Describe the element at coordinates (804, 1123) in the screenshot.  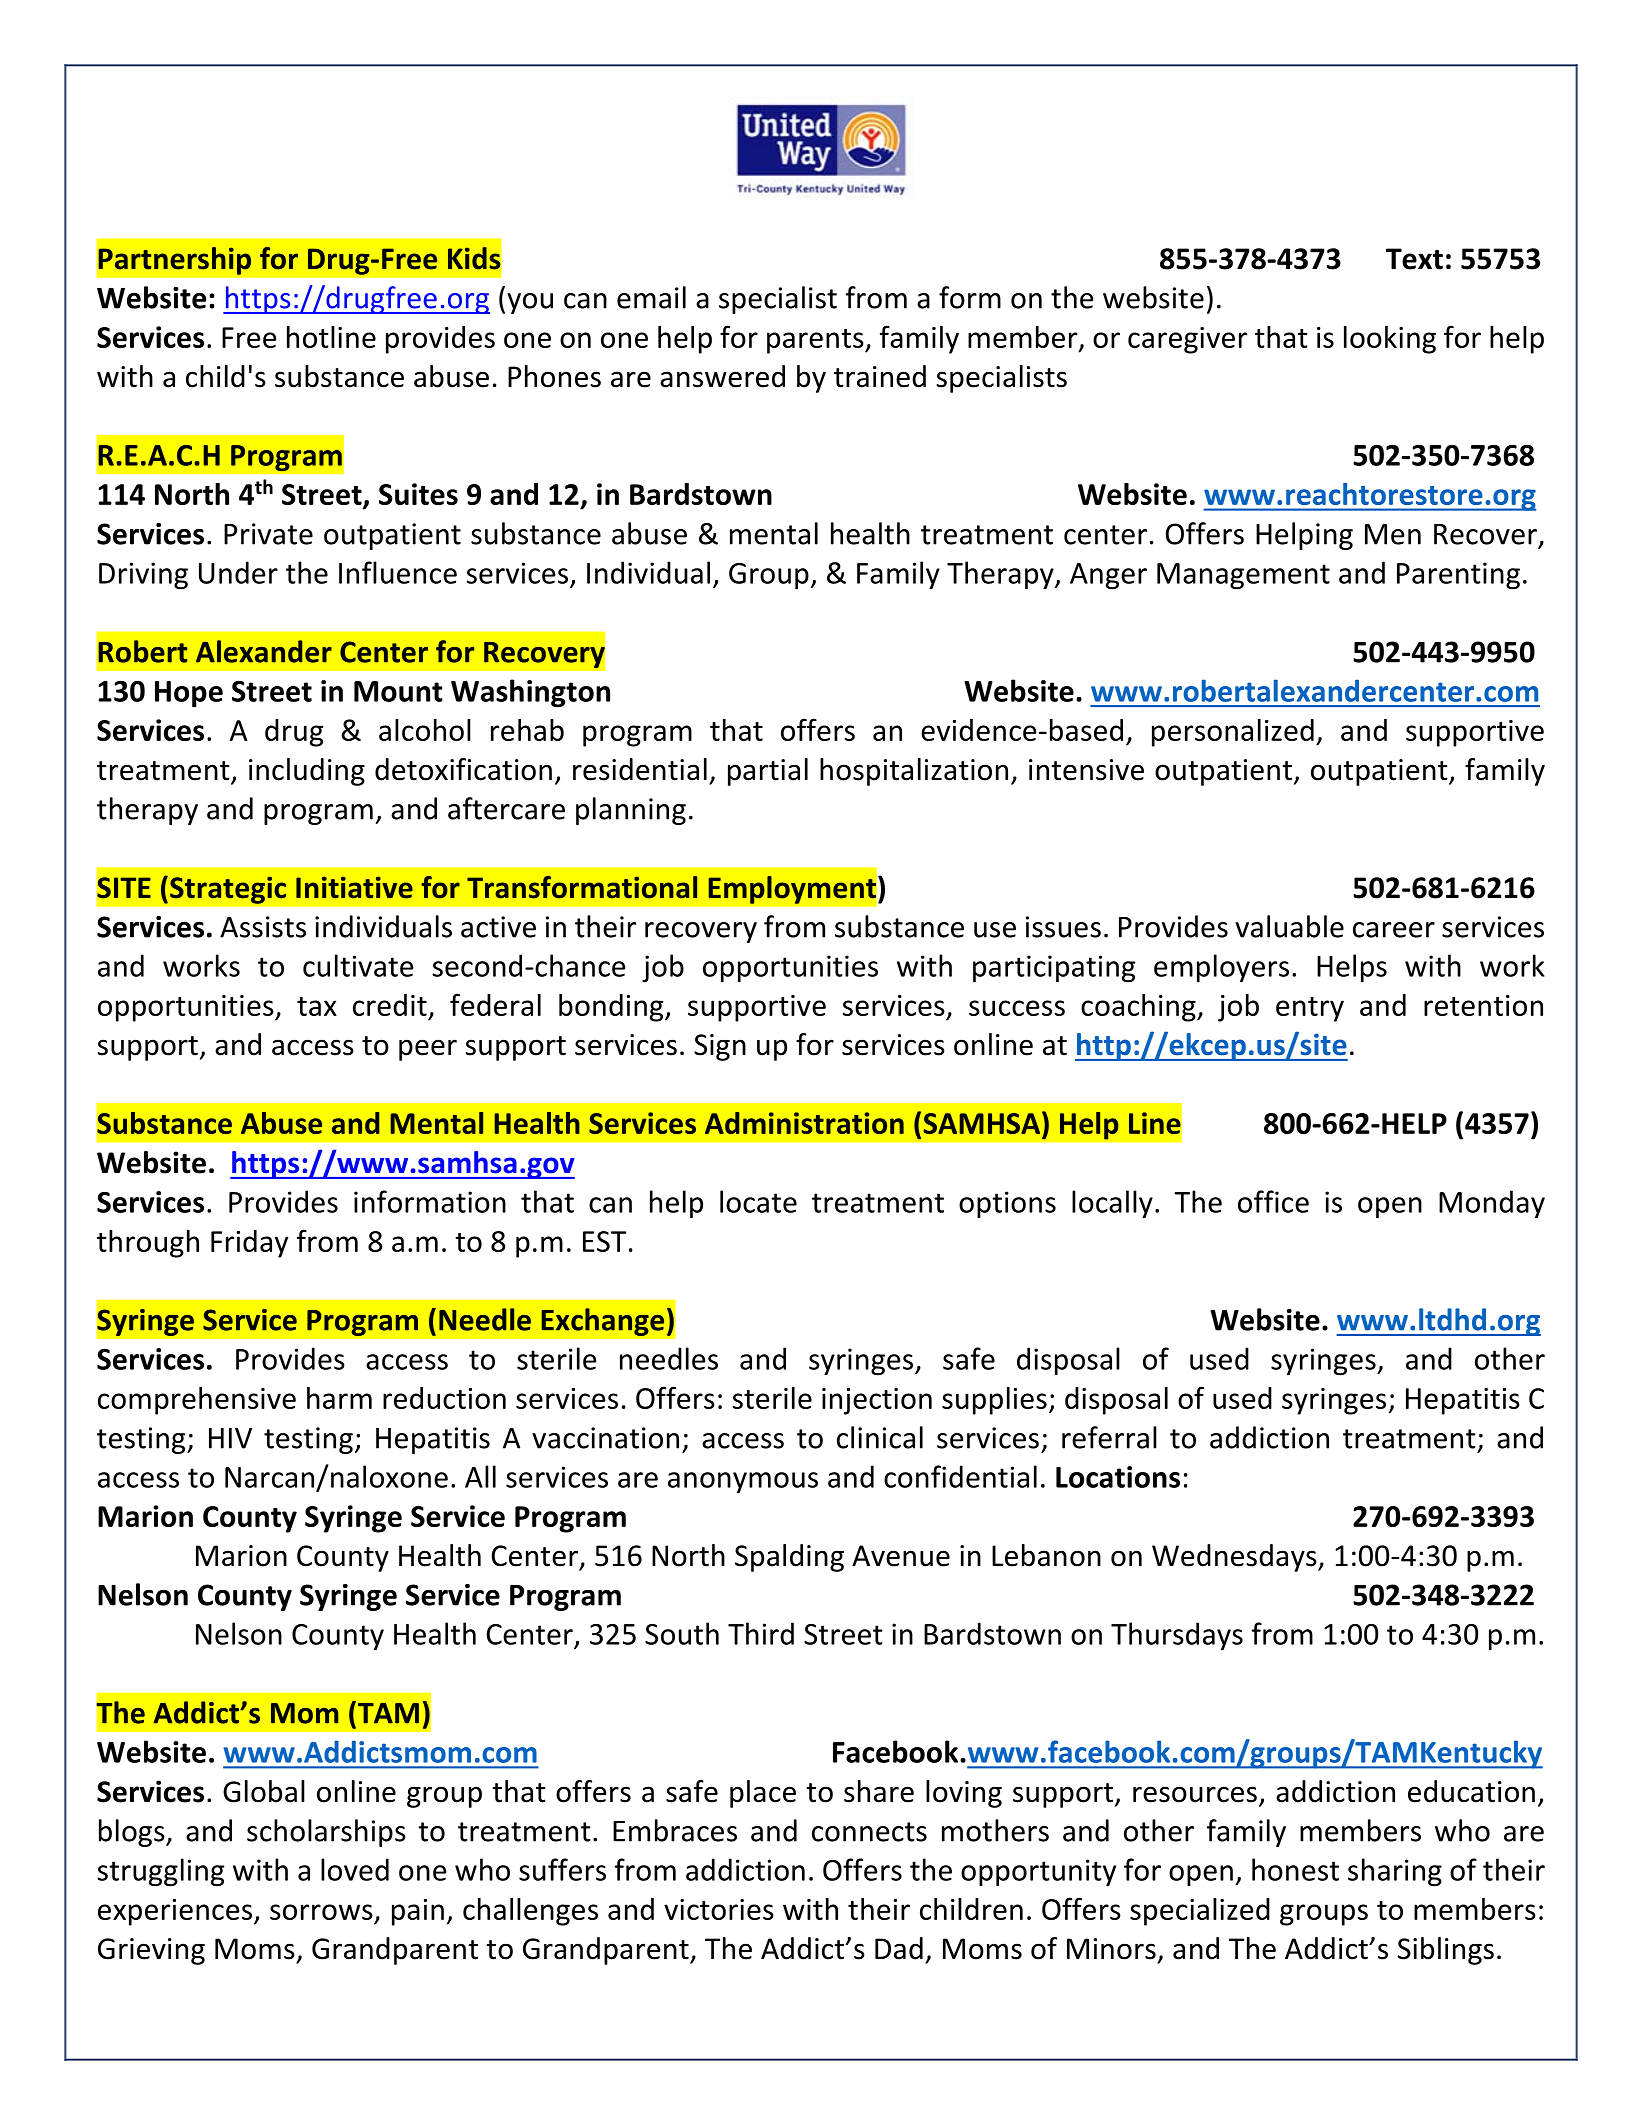
I see `Administration` at that location.
